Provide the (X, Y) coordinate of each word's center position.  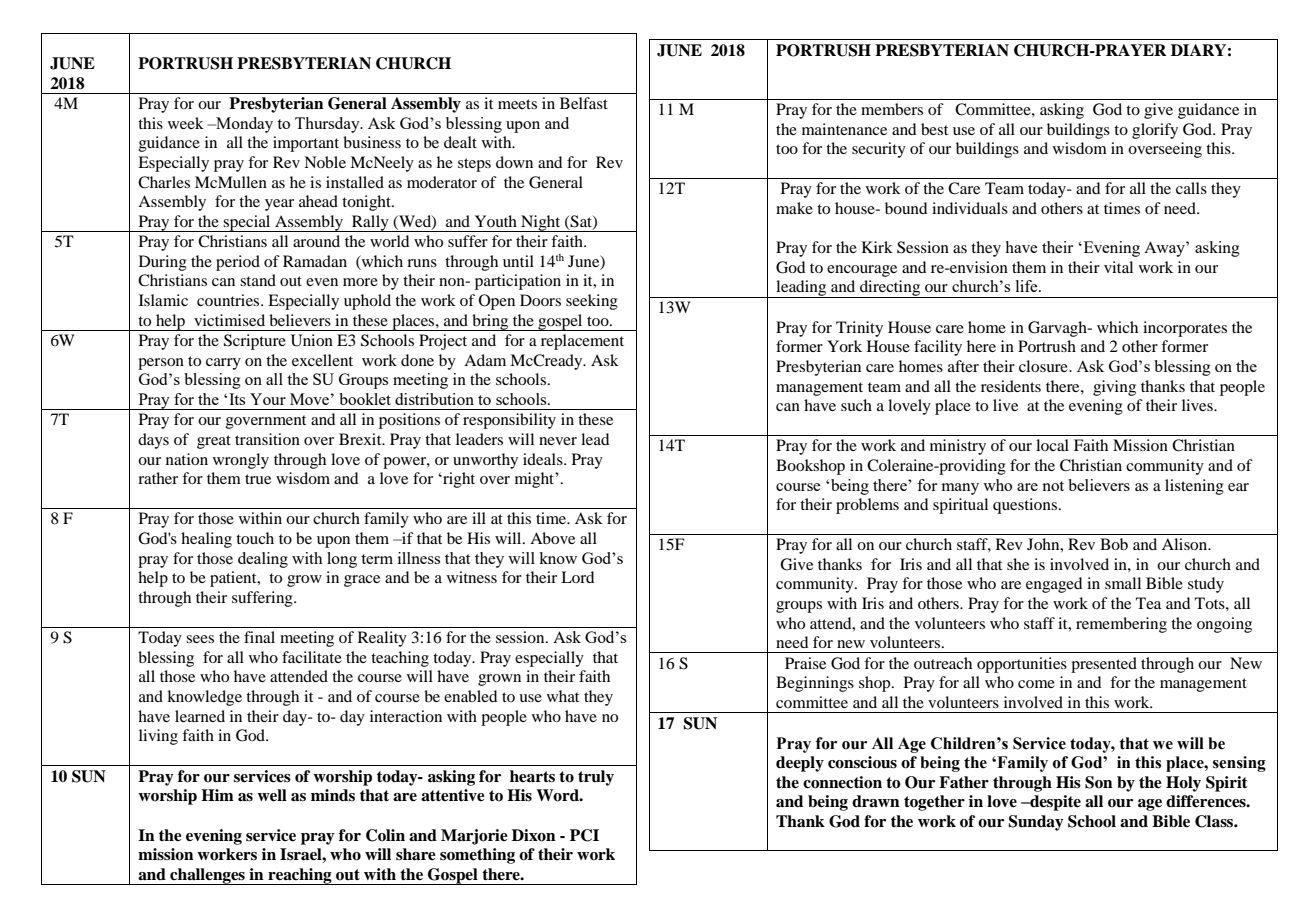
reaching (300, 876)
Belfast (584, 103)
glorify (1155, 131)
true (258, 479)
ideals (544, 459)
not (1053, 486)
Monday (243, 125)
